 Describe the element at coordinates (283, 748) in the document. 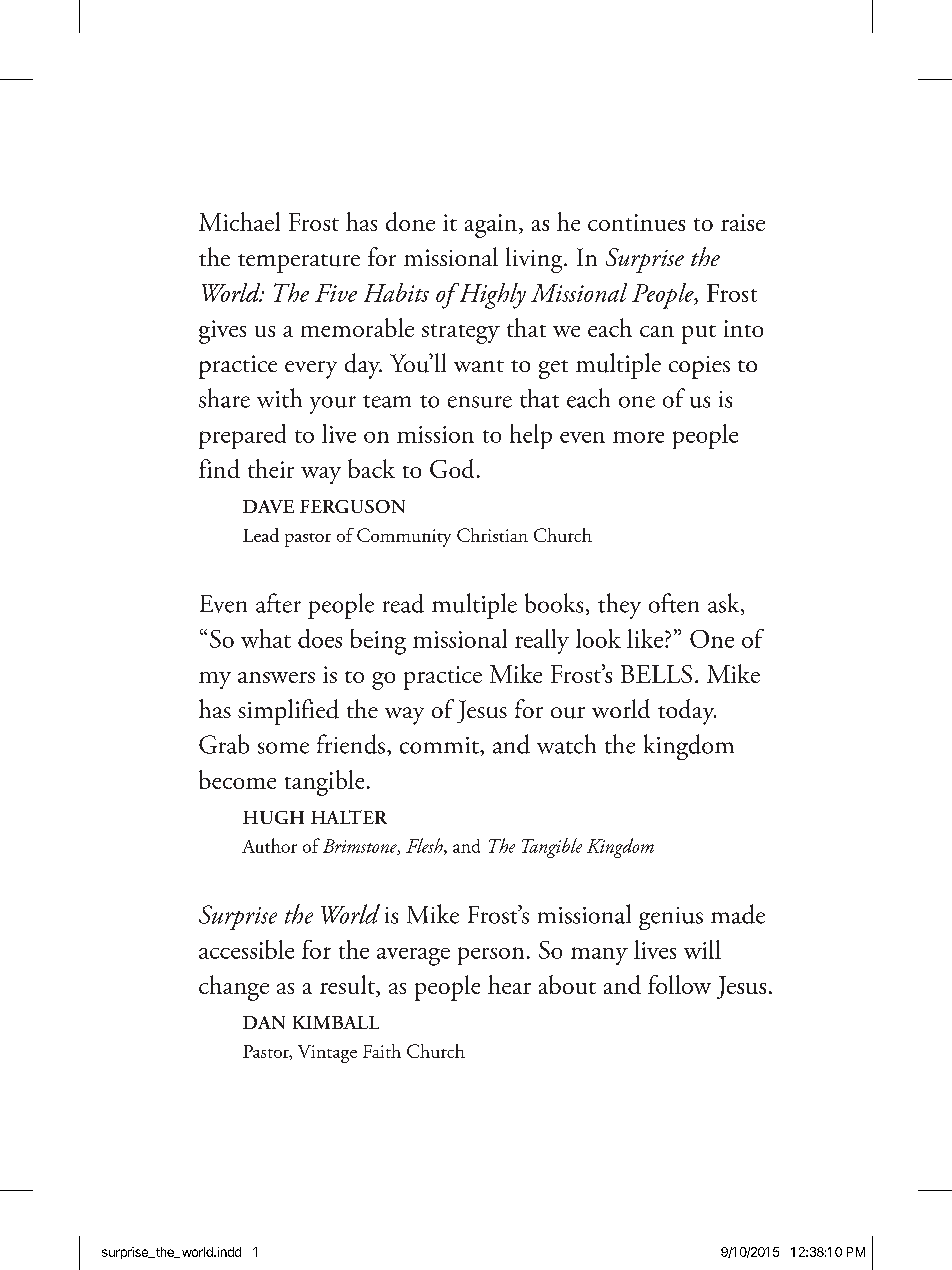

I see `some` at that location.
